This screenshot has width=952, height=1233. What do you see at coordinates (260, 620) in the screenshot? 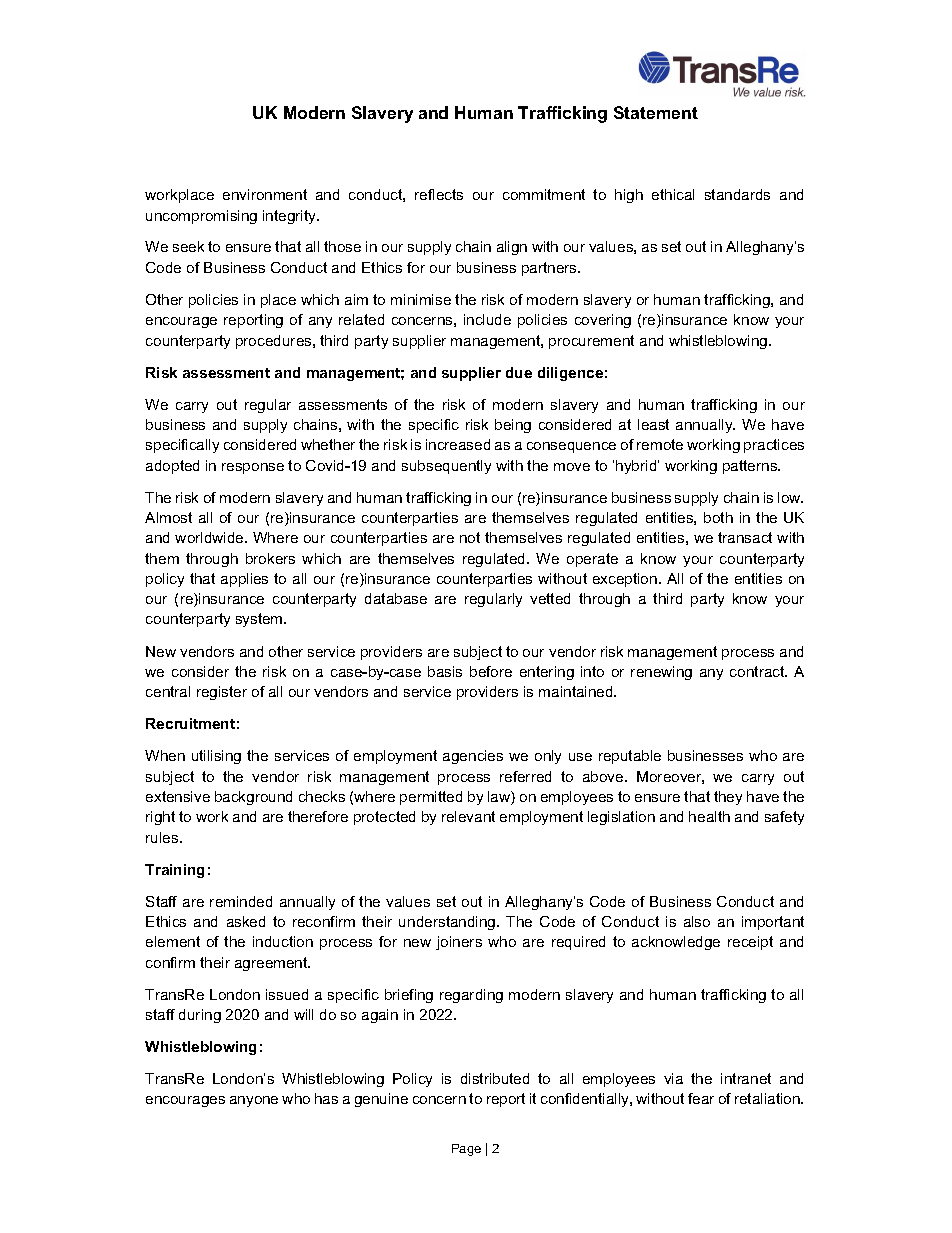
I see `system` at bounding box center [260, 620].
